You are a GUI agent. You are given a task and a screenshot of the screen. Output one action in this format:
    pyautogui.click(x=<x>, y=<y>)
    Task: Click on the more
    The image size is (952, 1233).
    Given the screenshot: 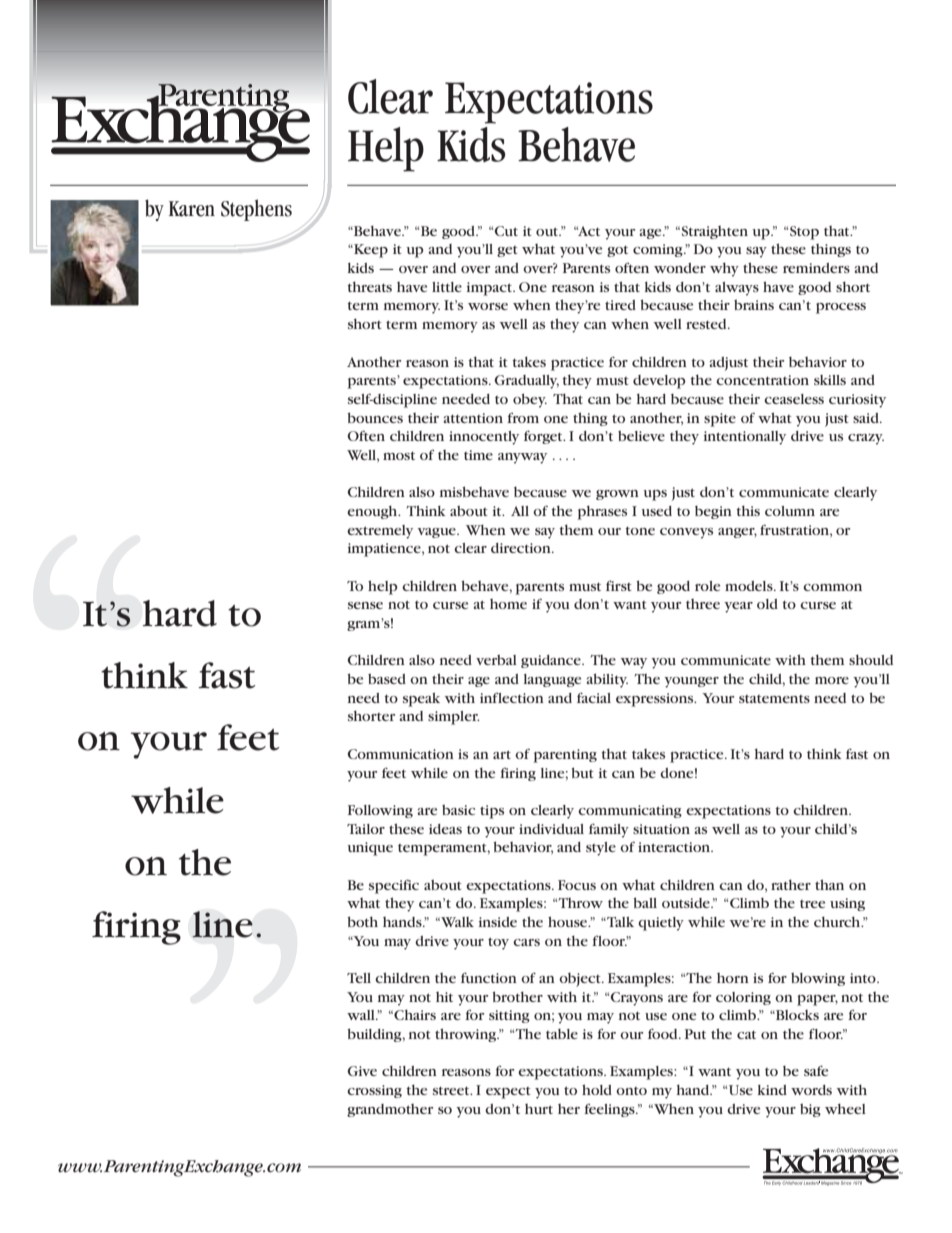 What is the action you would take?
    pyautogui.click(x=832, y=680)
